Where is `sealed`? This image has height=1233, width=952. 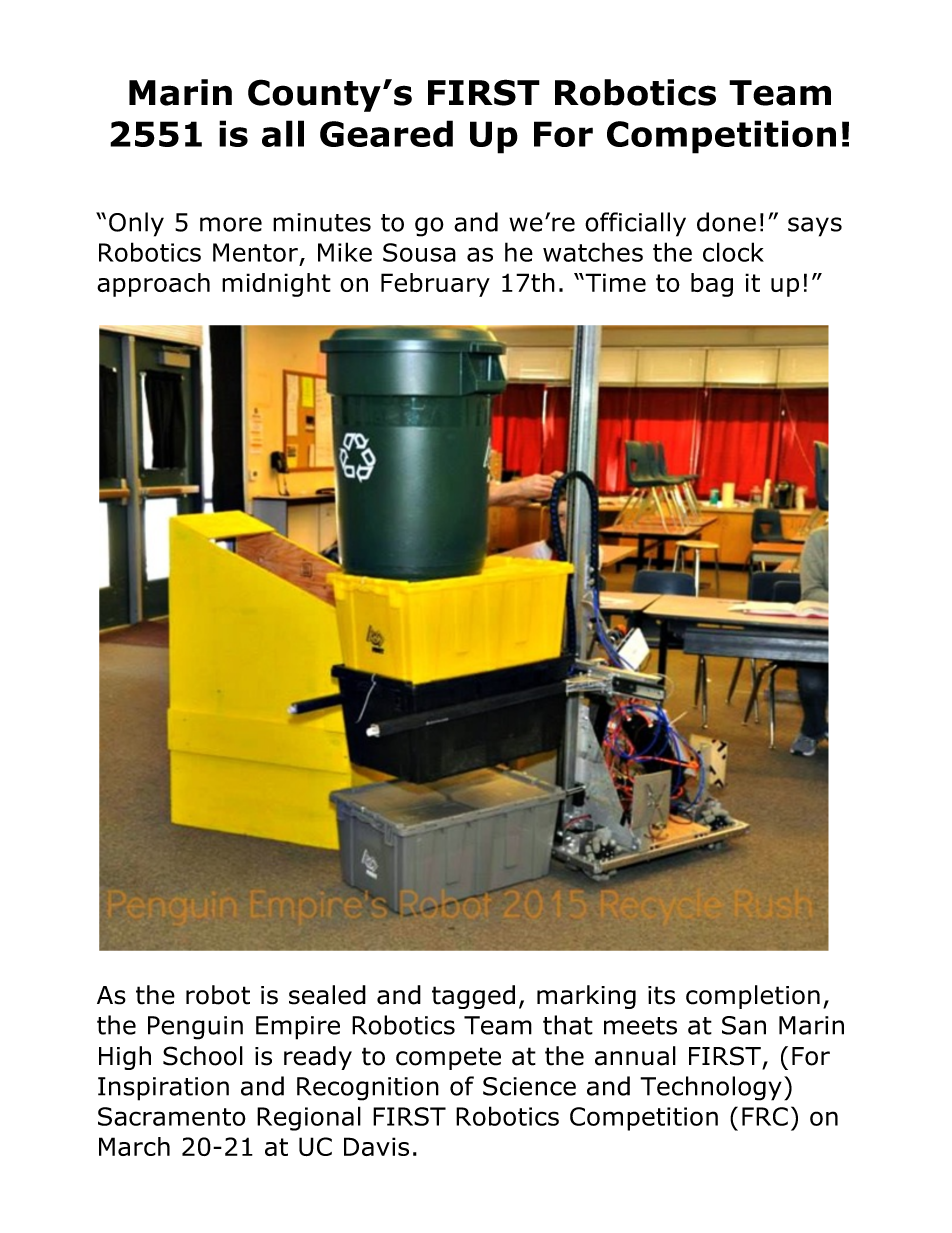
sealed is located at coordinates (327, 995).
